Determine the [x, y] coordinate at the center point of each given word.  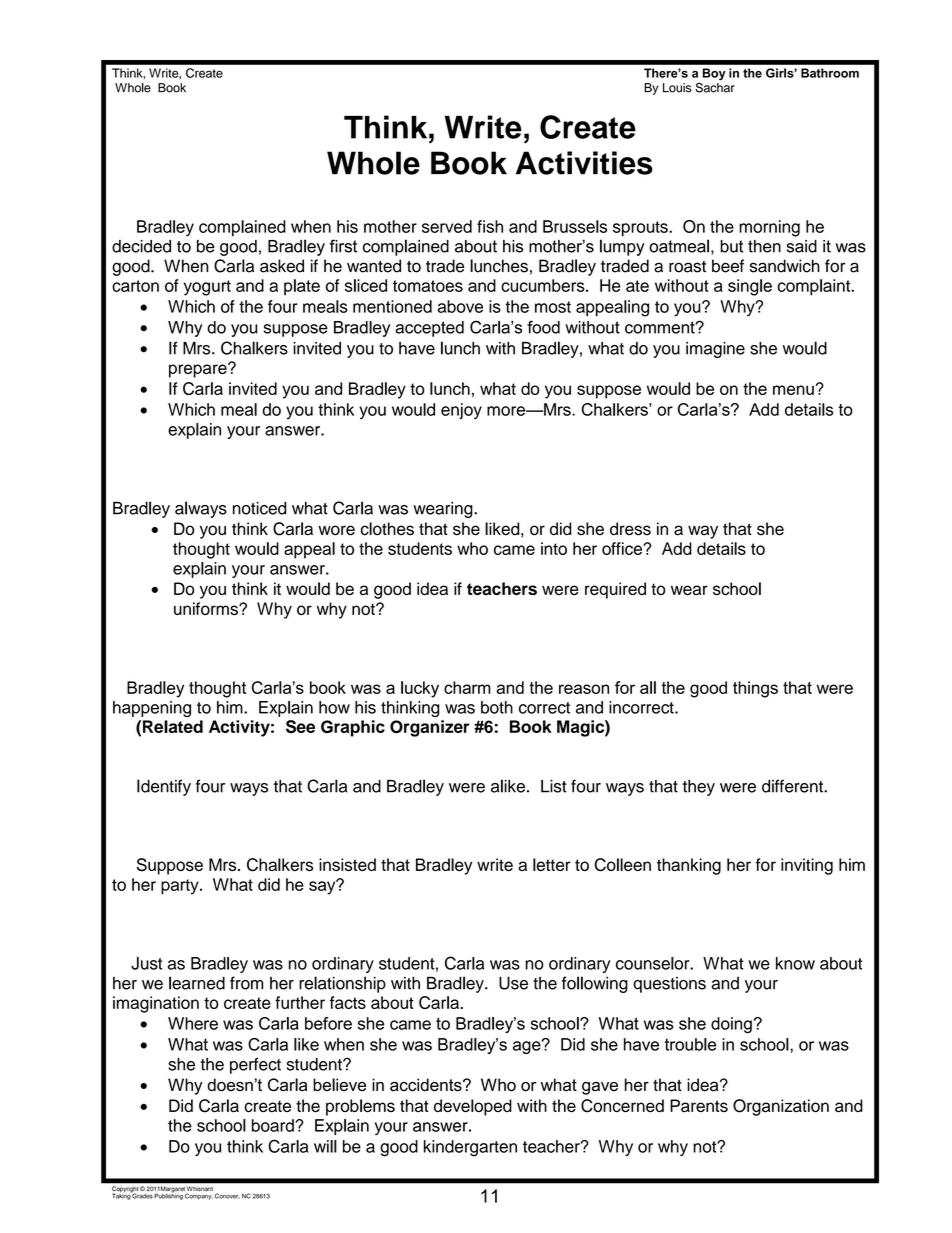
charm [467, 687]
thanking [689, 866]
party [181, 887]
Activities [584, 163]
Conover [227, 1196]
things [755, 689]
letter [552, 864]
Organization [781, 1107]
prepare [199, 370]
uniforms [207, 608]
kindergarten [470, 1148]
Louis [677, 88]
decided [141, 246]
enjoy [461, 411]
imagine [715, 350]
